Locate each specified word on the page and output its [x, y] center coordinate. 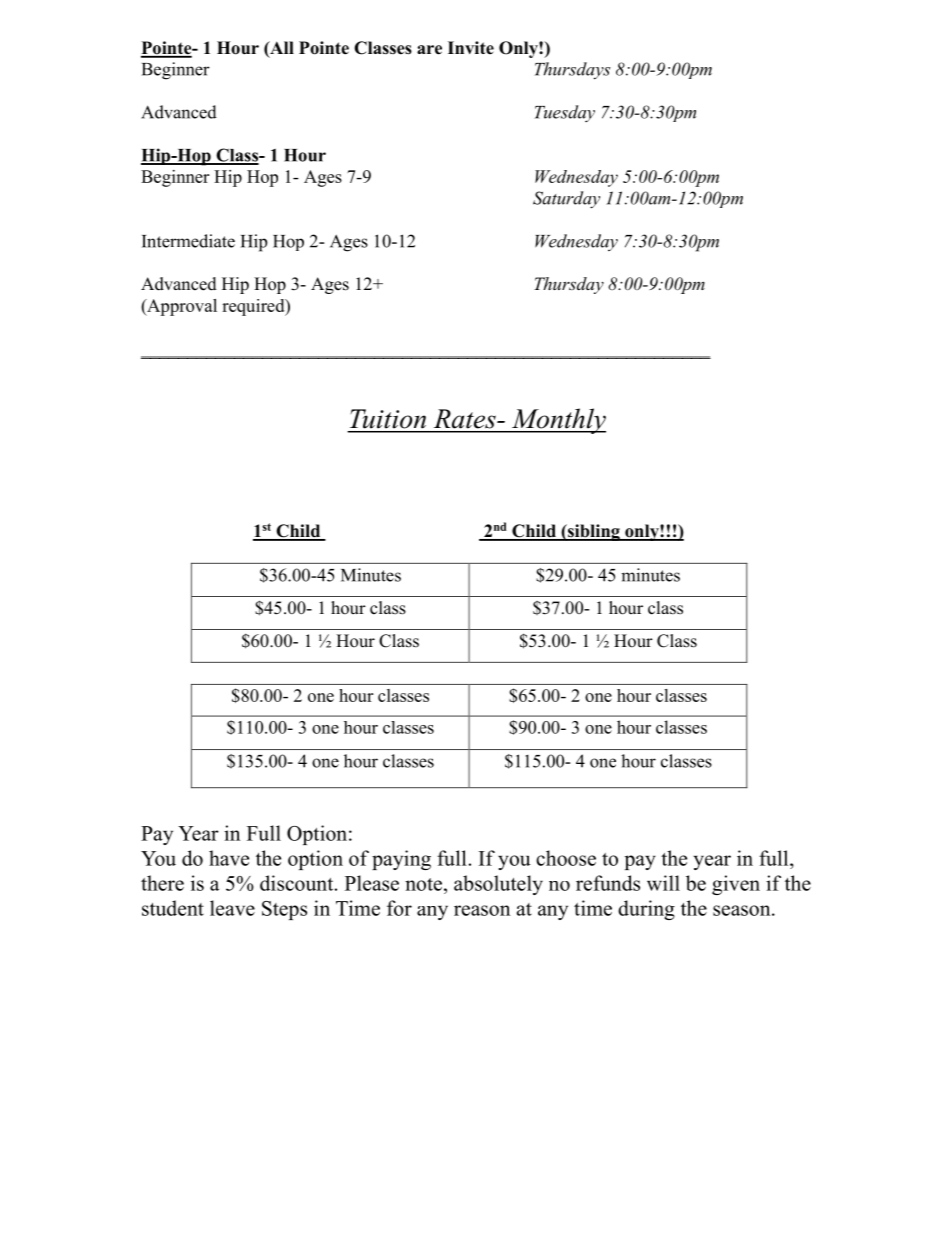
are [429, 50]
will [663, 883]
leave [232, 908]
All [281, 47]
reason [482, 910]
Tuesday [565, 113]
